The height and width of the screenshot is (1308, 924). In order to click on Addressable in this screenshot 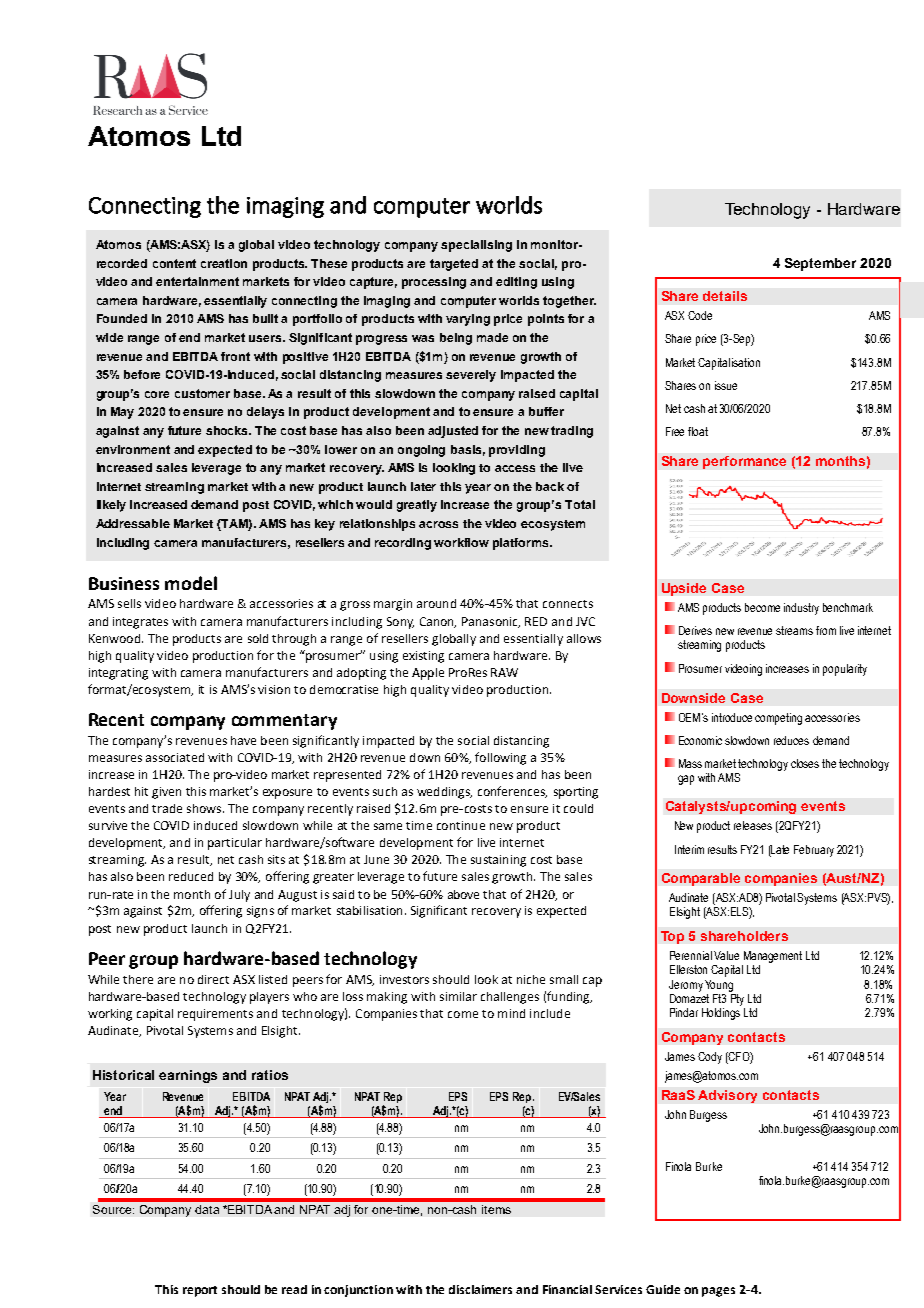, I will do `click(133, 523)`.
